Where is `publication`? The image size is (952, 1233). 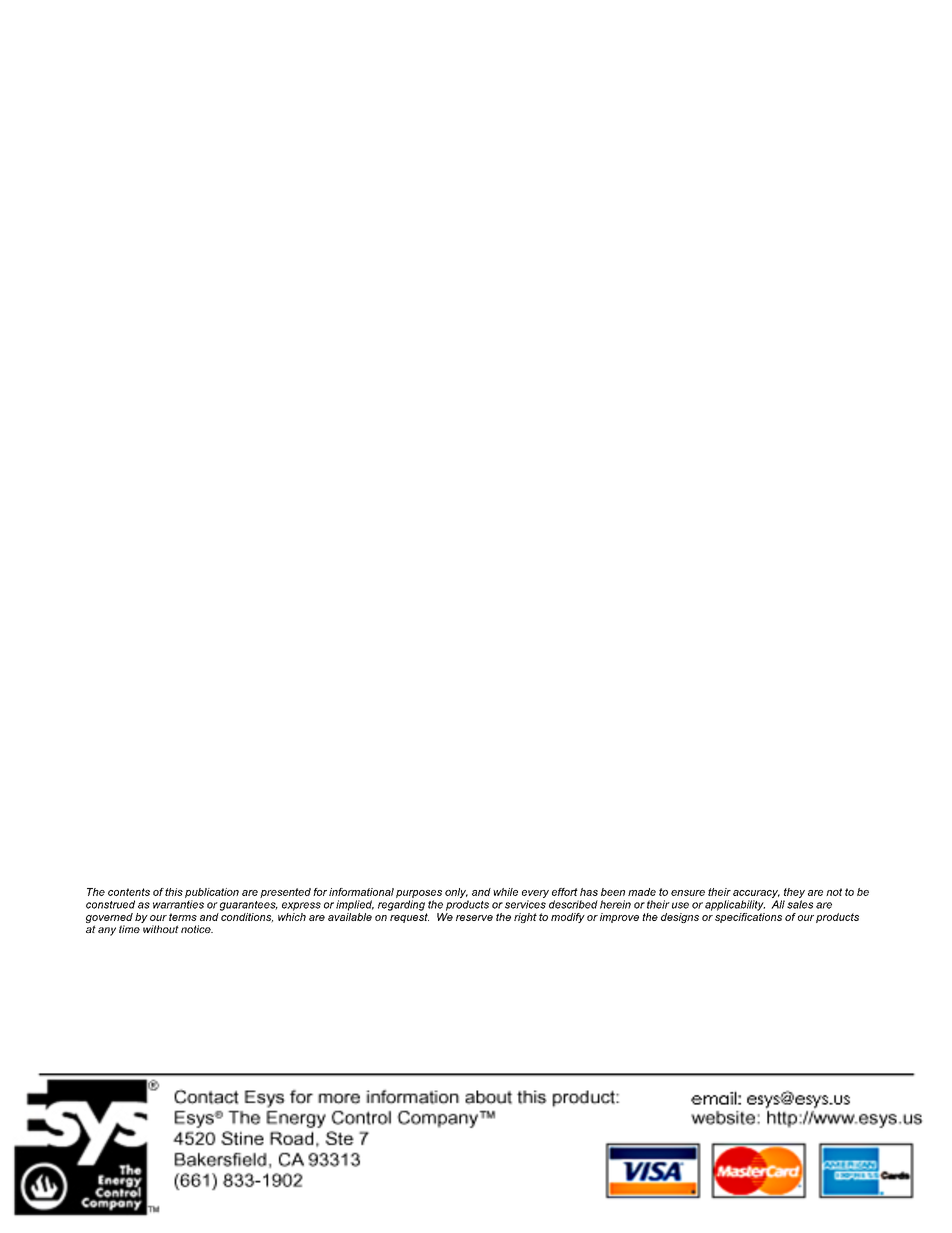
publication is located at coordinates (212, 893).
